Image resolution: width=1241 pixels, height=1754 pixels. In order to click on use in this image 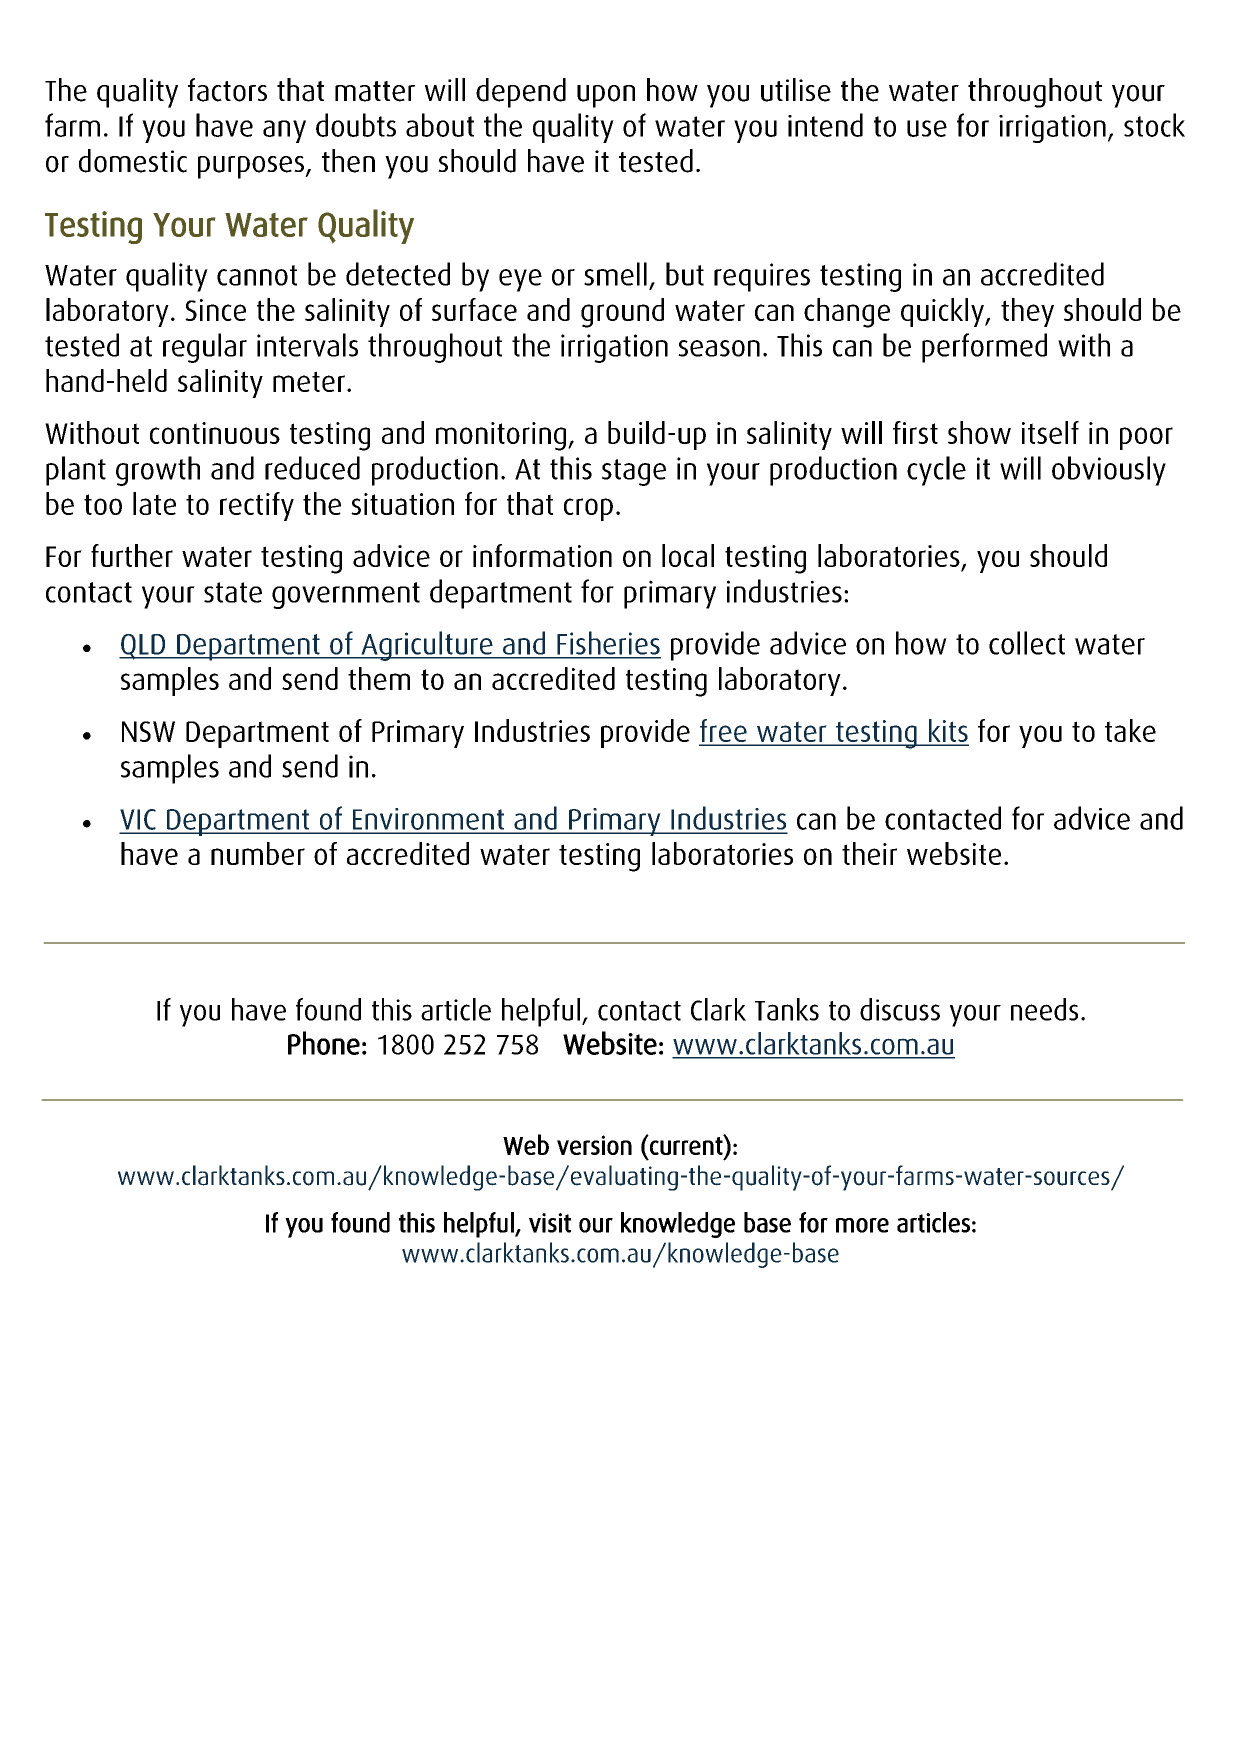, I will do `click(927, 128)`.
